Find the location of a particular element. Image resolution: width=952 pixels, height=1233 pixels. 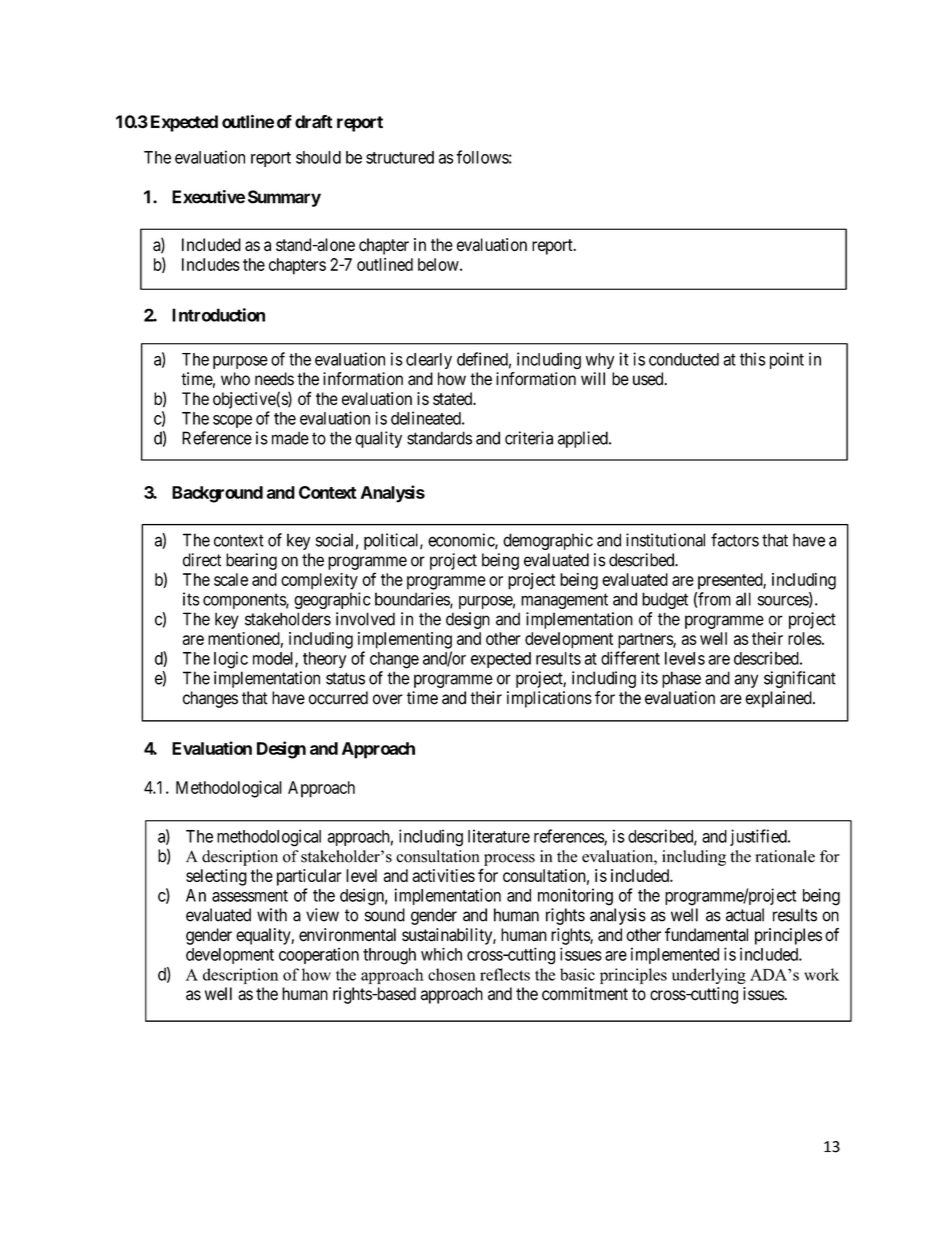

implications is located at coordinates (549, 699).
